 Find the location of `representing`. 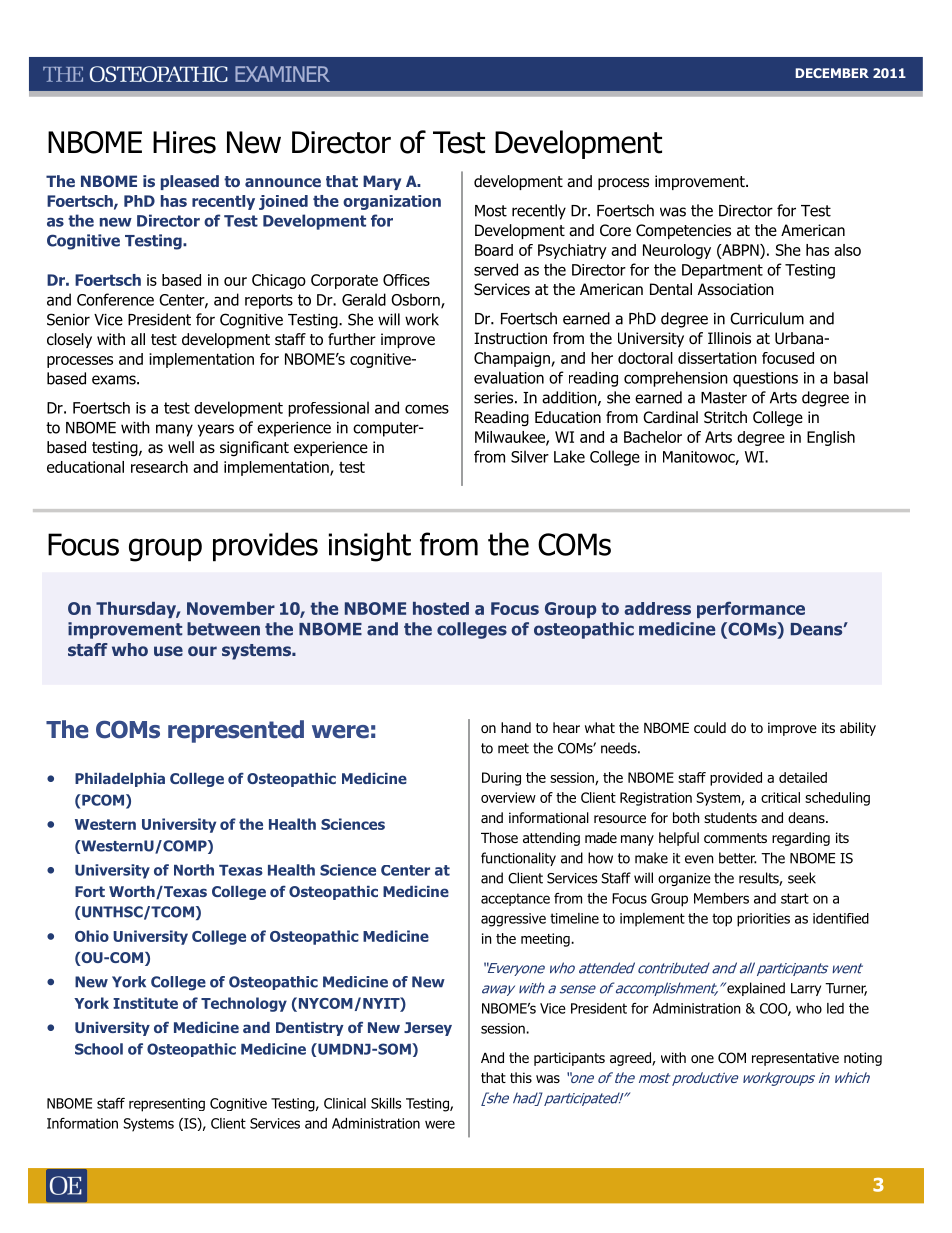

representing is located at coordinates (167, 1105).
